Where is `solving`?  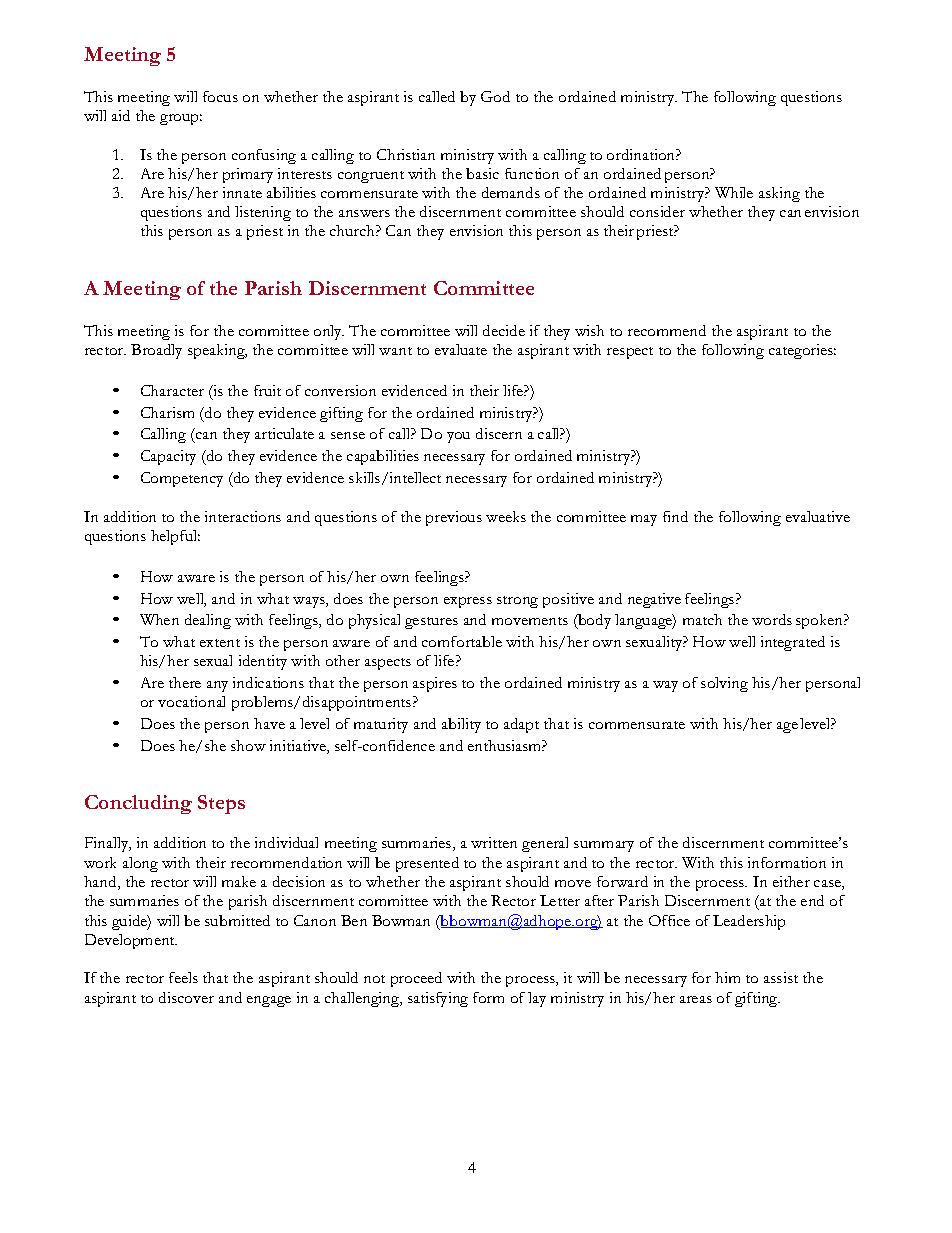 solving is located at coordinates (724, 684).
